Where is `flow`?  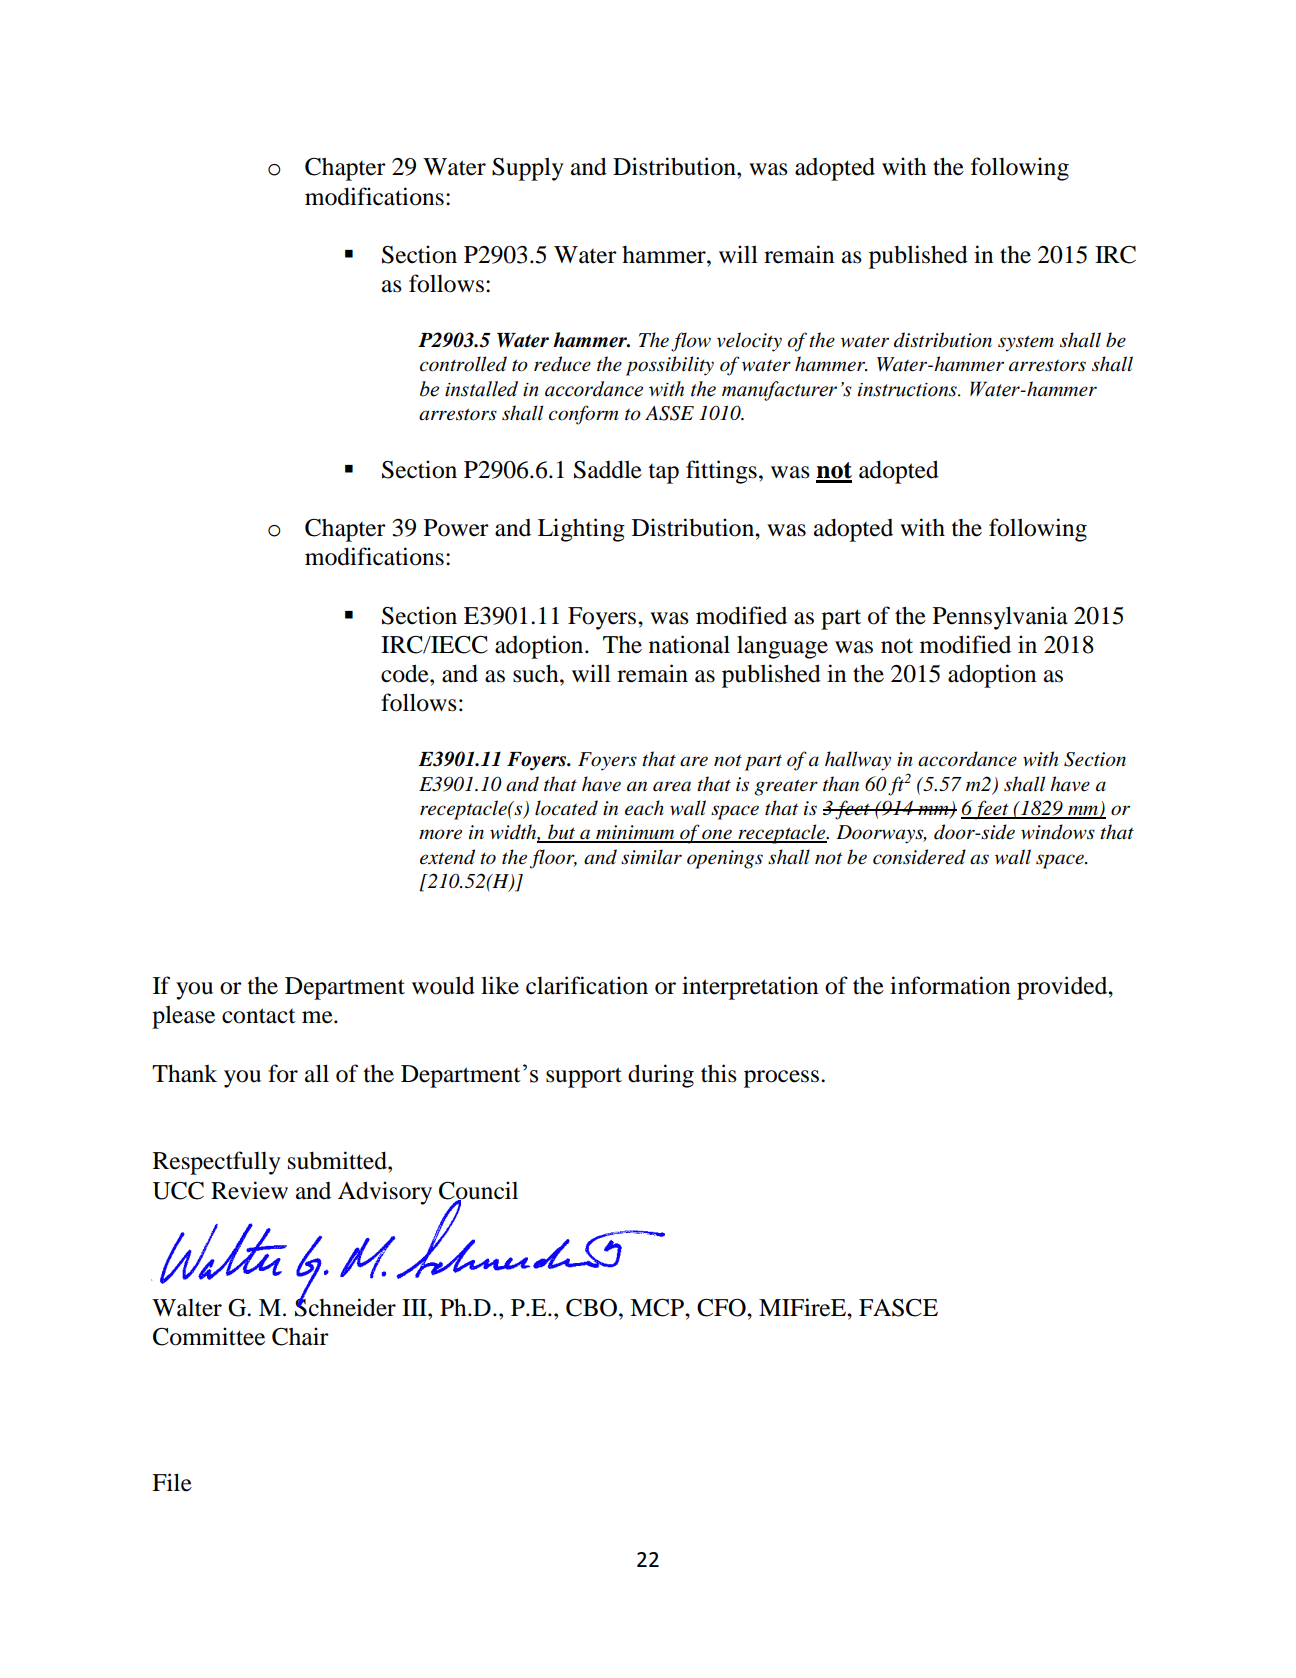
flow is located at coordinates (691, 342).
